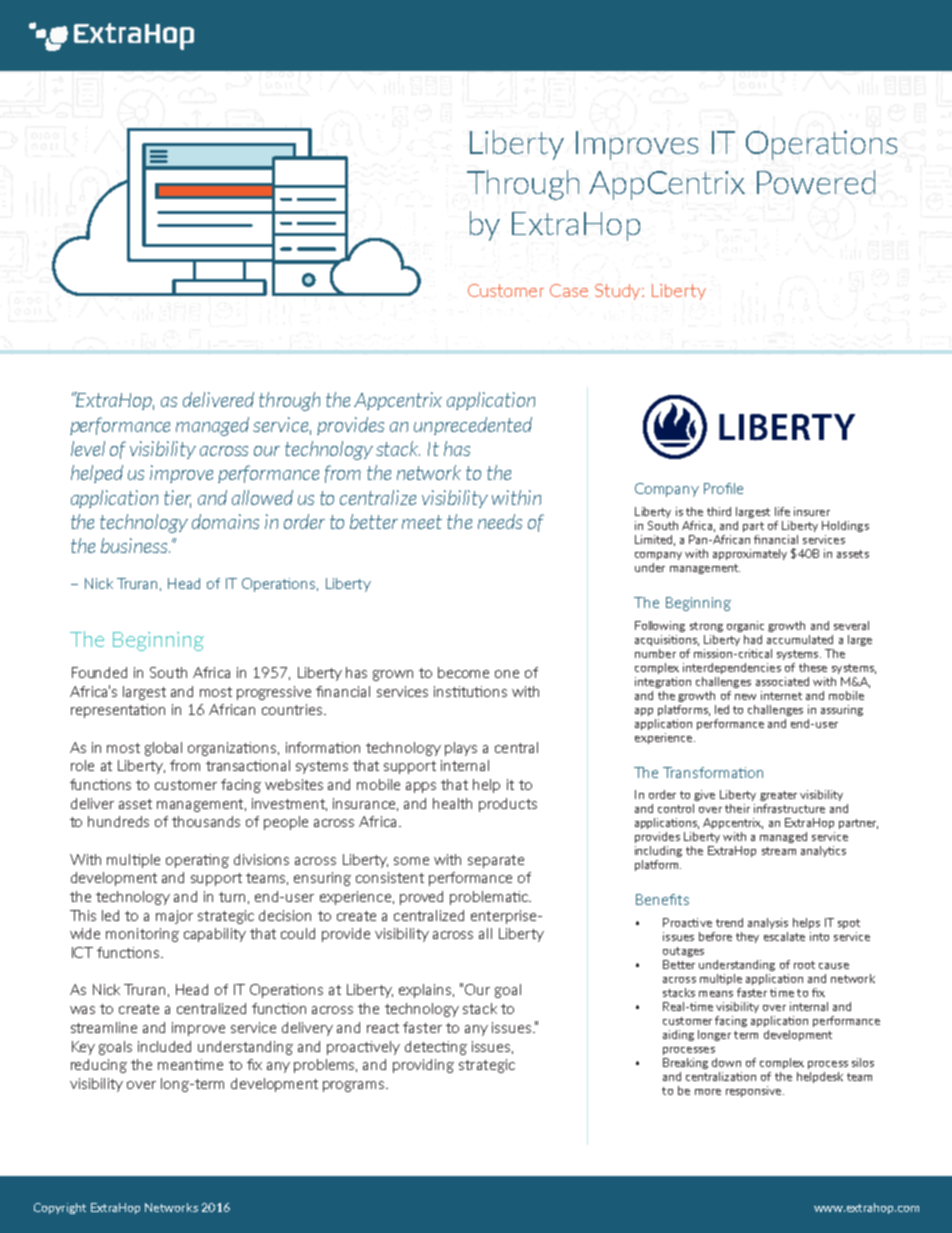  Describe the element at coordinates (88, 448) in the document. I see `level` at that location.
